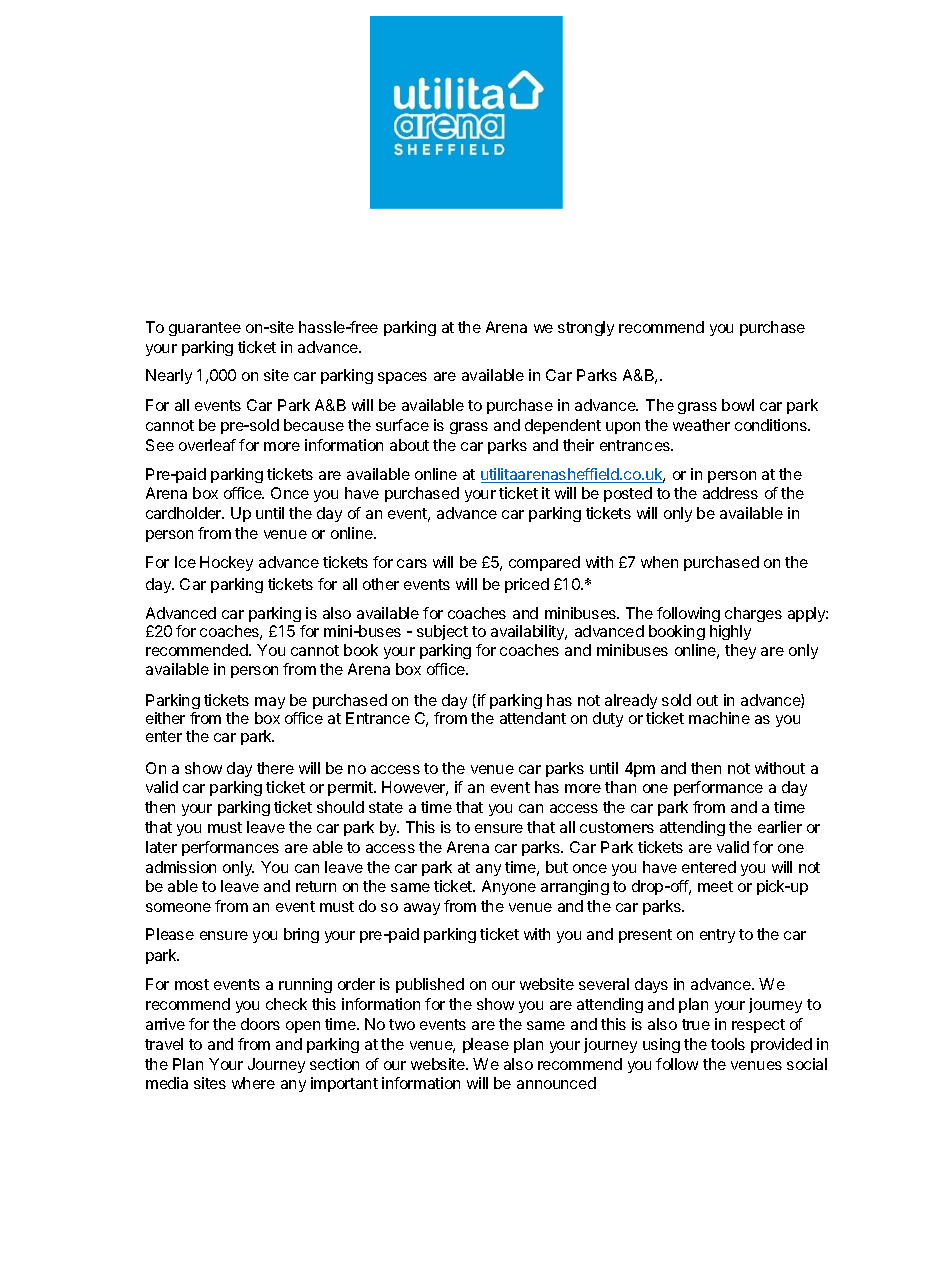 The width and height of the screenshot is (933, 1288). Describe the element at coordinates (402, 378) in the screenshot. I see `spaces` at that location.
